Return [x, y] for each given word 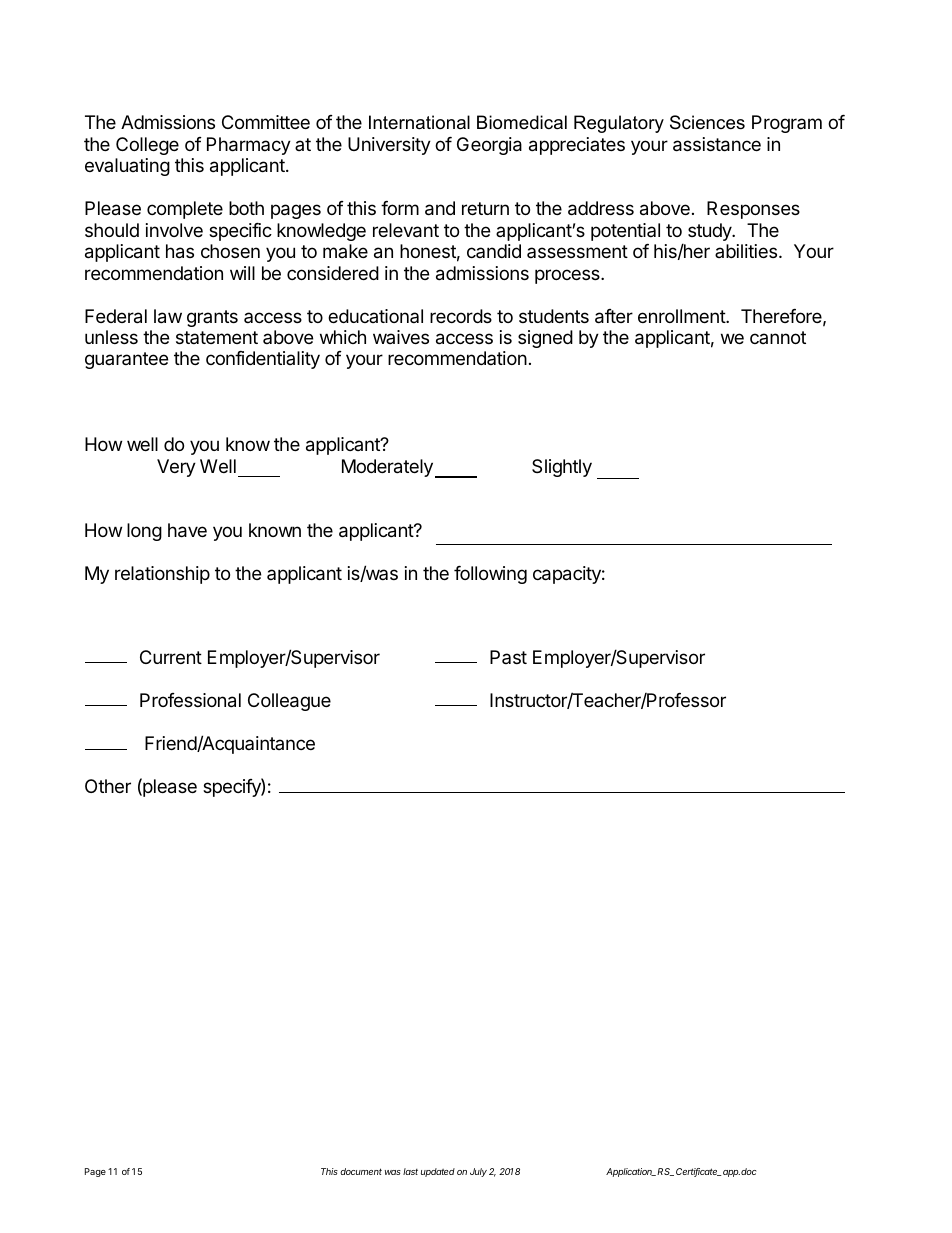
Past [508, 657]
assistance [717, 144]
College [147, 146]
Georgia [489, 146]
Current [171, 657]
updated [438, 1172]
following [490, 575]
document [361, 1171]
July [478, 1172]
